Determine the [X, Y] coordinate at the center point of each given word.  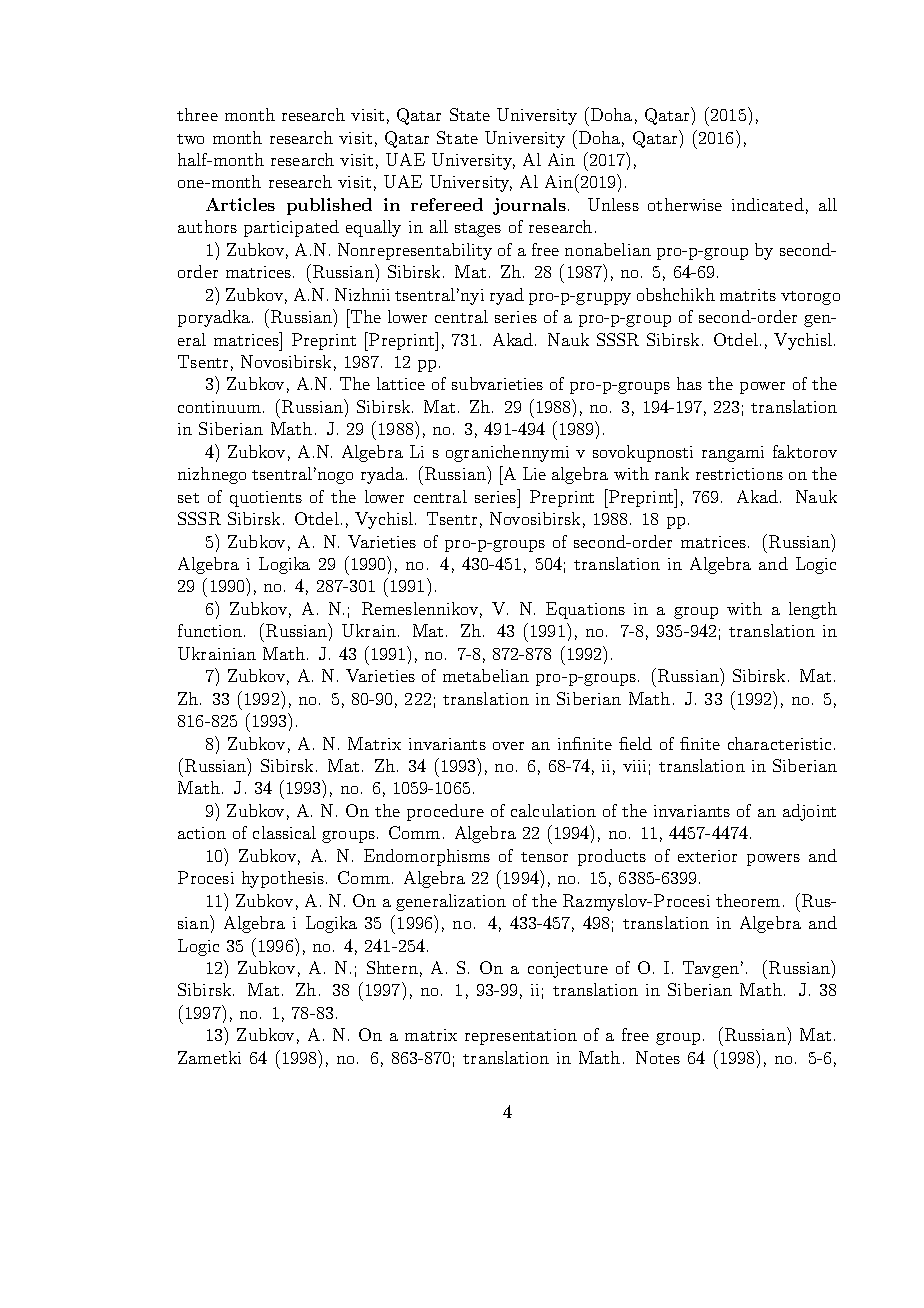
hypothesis [283, 879]
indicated [768, 204]
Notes [658, 1057]
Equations [585, 610]
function [211, 630]
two [190, 139]
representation [521, 1037]
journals [529, 206]
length [813, 610]
